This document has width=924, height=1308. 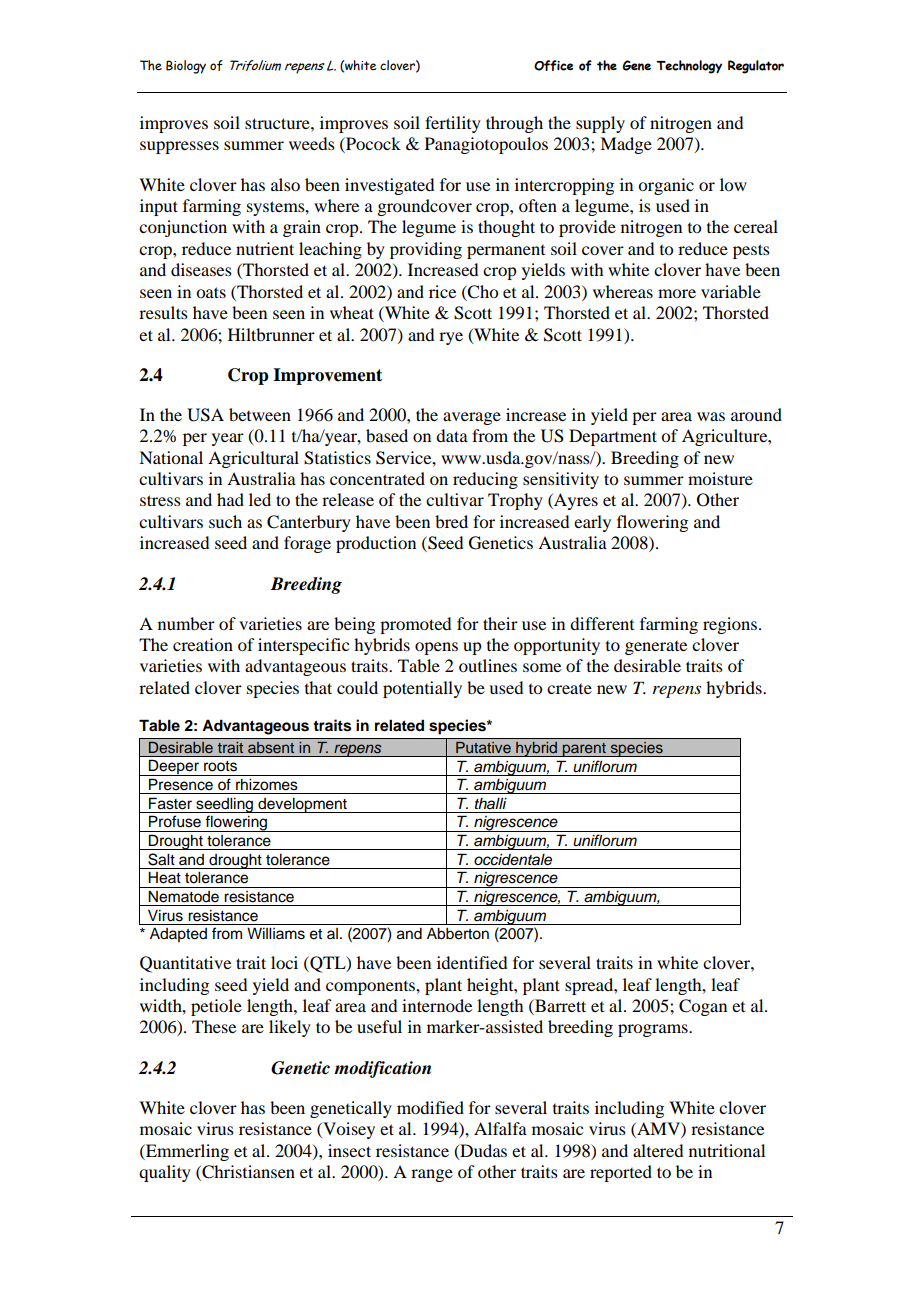 I want to click on range, so click(x=432, y=1175).
